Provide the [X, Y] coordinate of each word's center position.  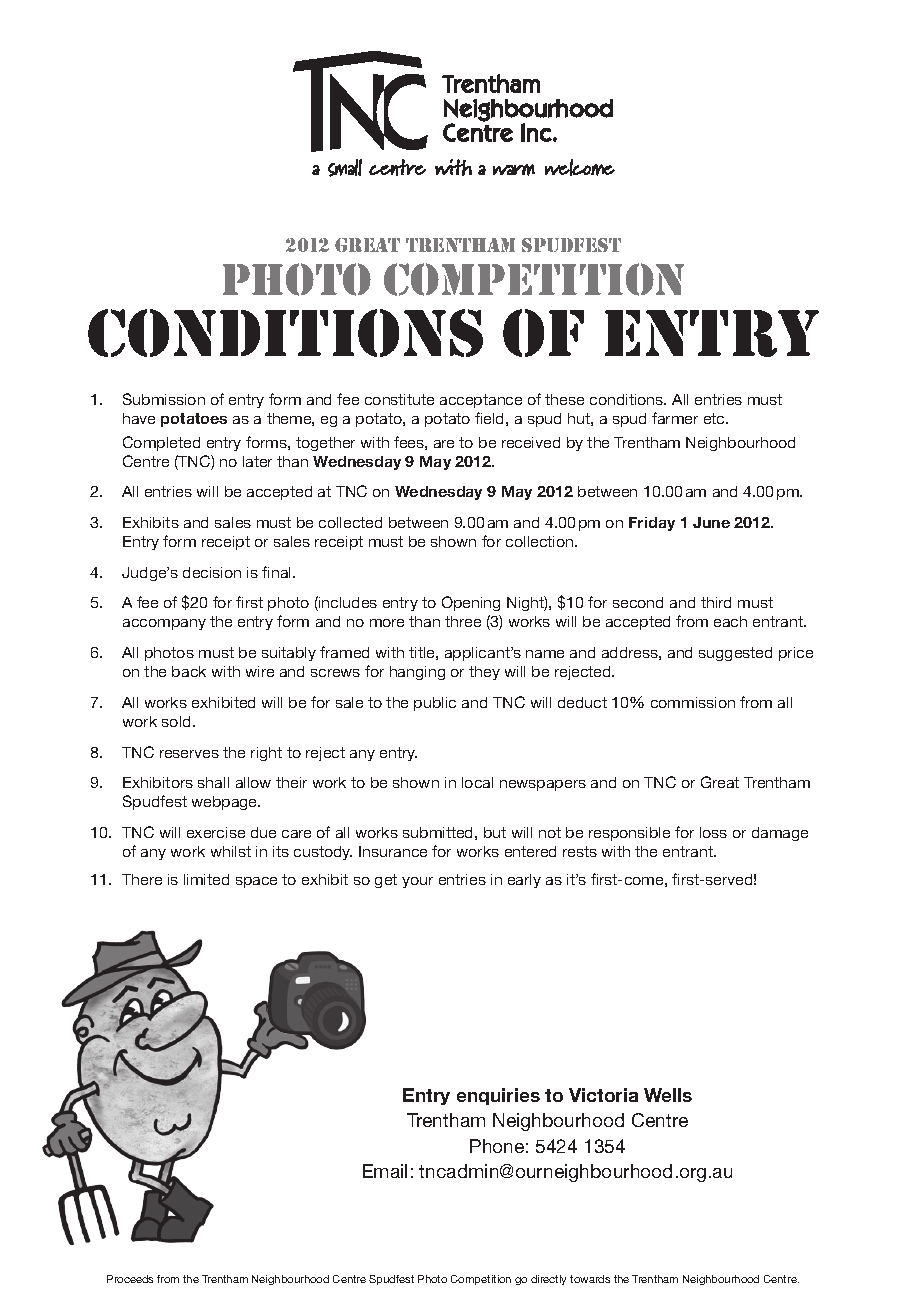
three [463, 621]
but [495, 832]
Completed [161, 443]
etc [715, 418]
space [256, 882]
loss [713, 832]
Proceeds [130, 1279]
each [730, 621]
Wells [668, 1095]
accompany [164, 624]
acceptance [481, 401]
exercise [216, 832]
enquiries [498, 1096]
